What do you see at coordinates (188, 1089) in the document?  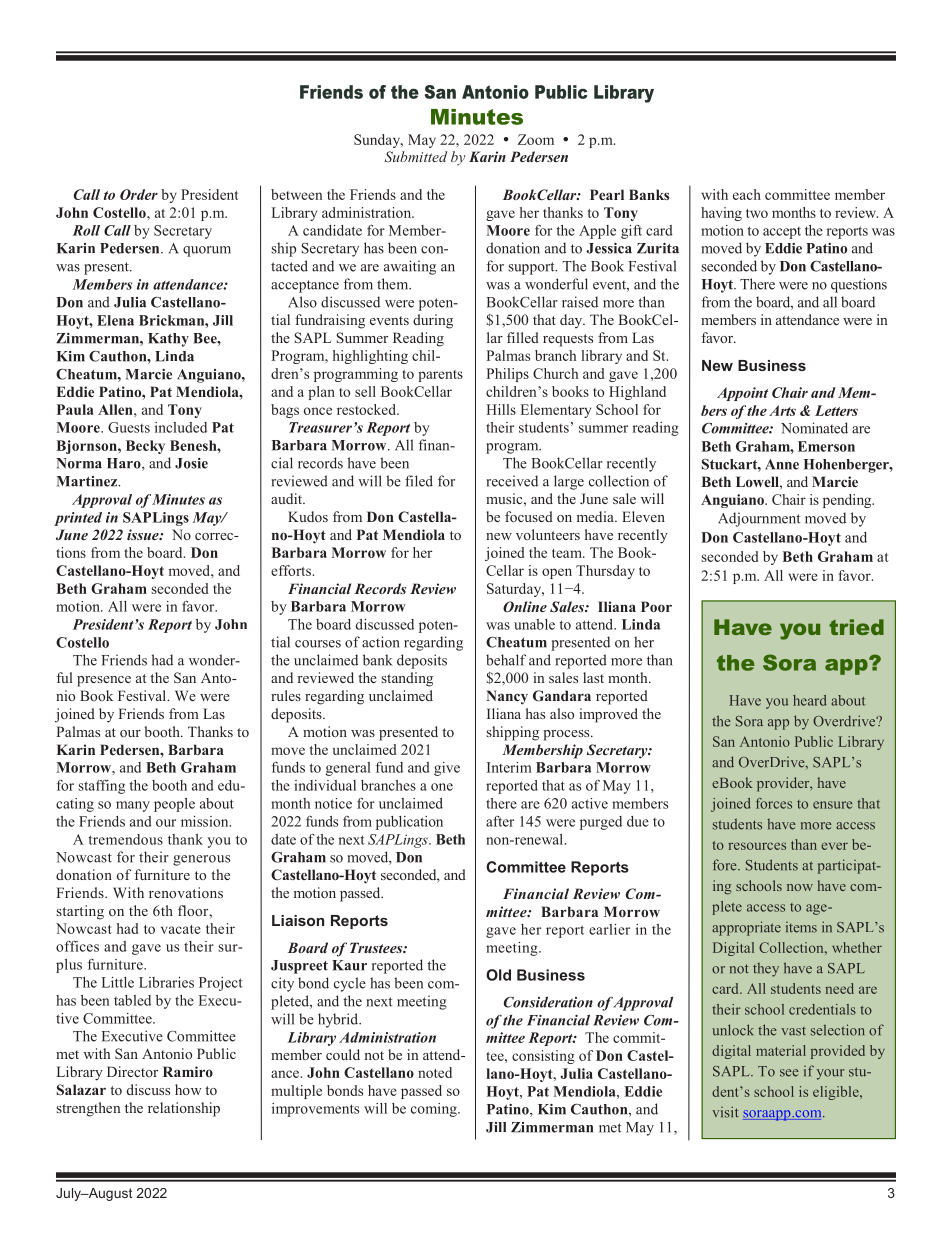 I see `how` at bounding box center [188, 1089].
